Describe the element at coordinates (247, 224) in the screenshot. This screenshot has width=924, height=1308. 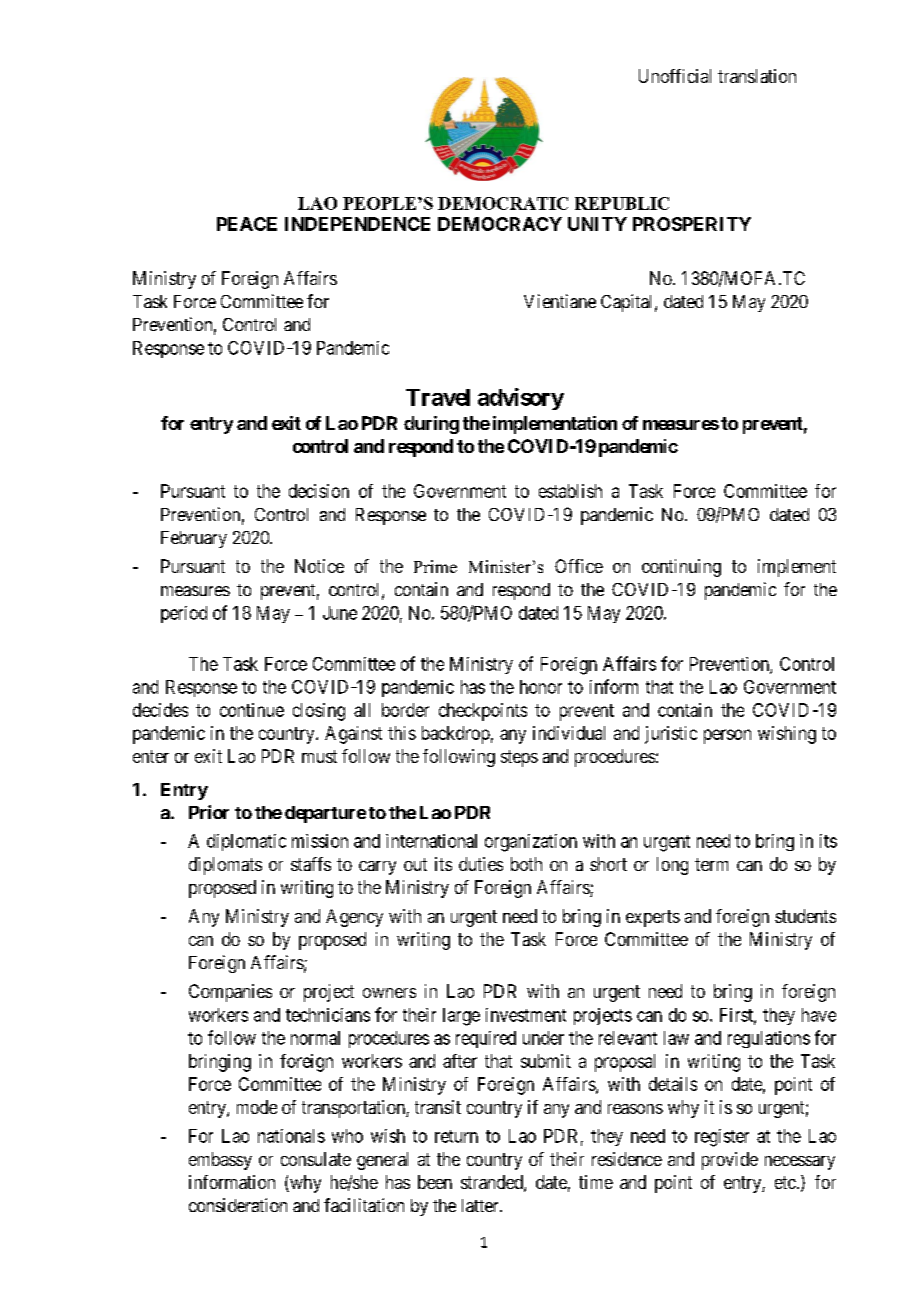
I see `PEACE` at that location.
